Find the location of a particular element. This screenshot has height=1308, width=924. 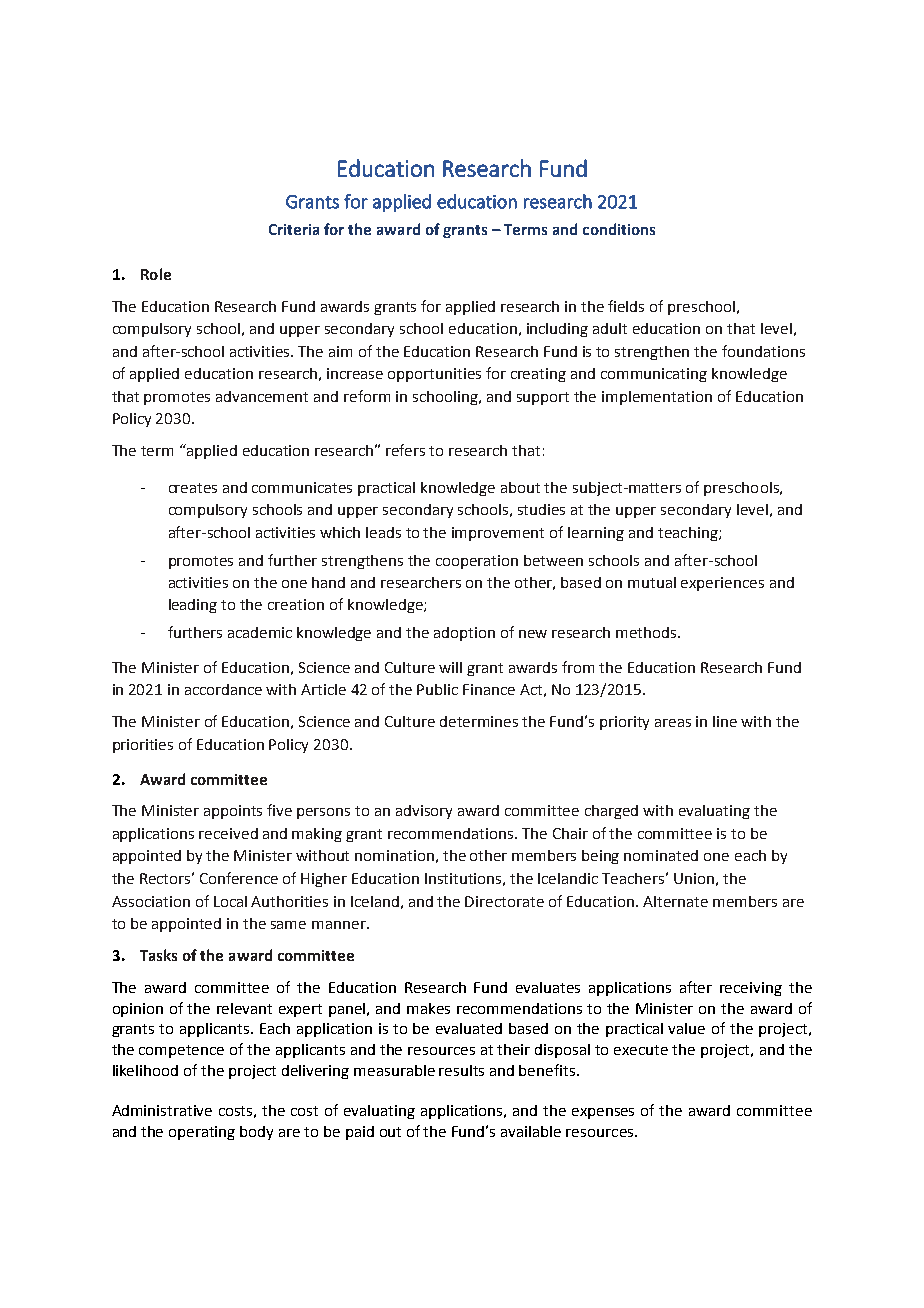

Local is located at coordinates (230, 901).
